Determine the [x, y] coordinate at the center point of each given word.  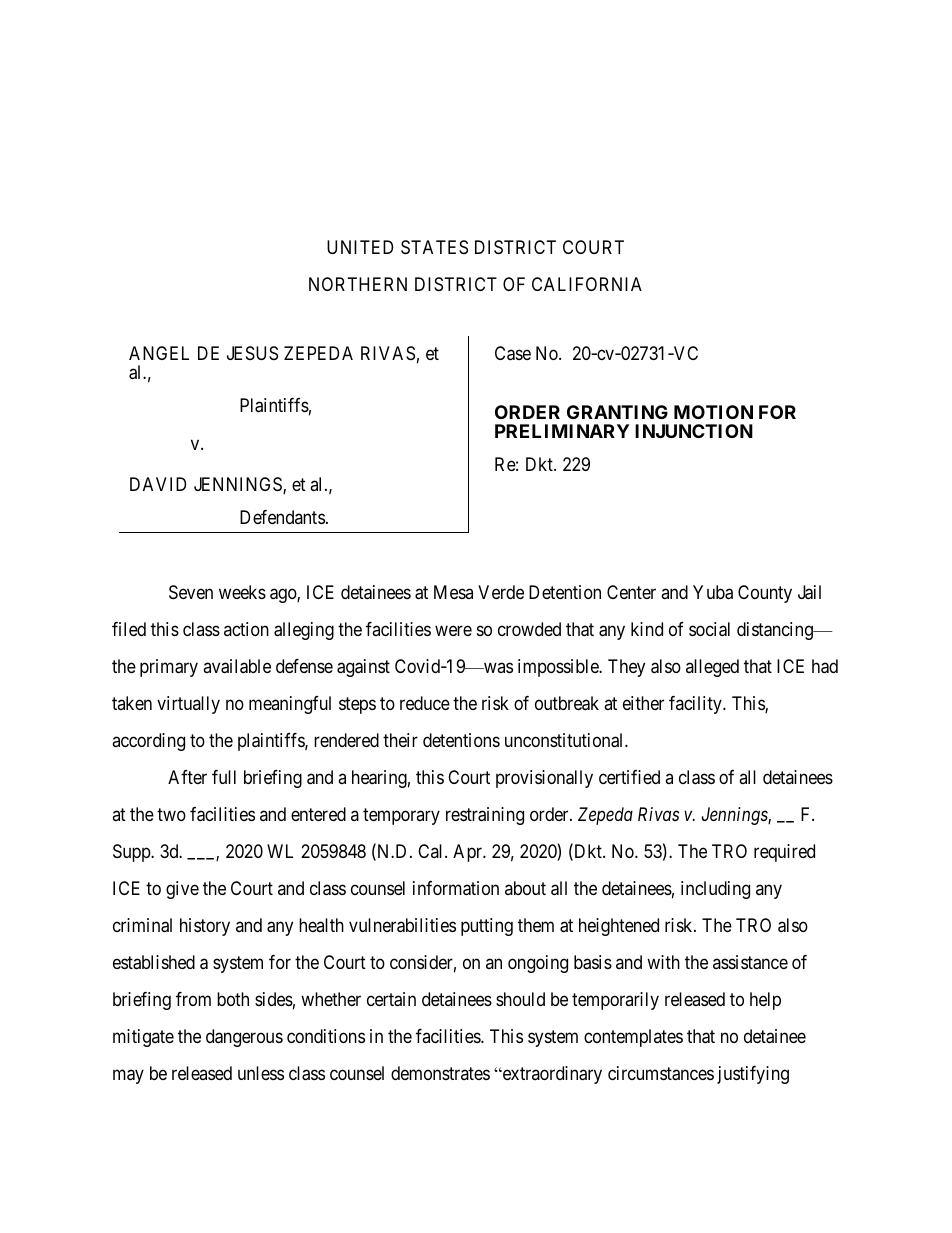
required [784, 853]
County [765, 594]
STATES [434, 247]
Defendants [282, 517]
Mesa [453, 592]
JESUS [252, 353]
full [224, 777]
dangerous [244, 1038]
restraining [485, 816]
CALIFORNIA [587, 284]
